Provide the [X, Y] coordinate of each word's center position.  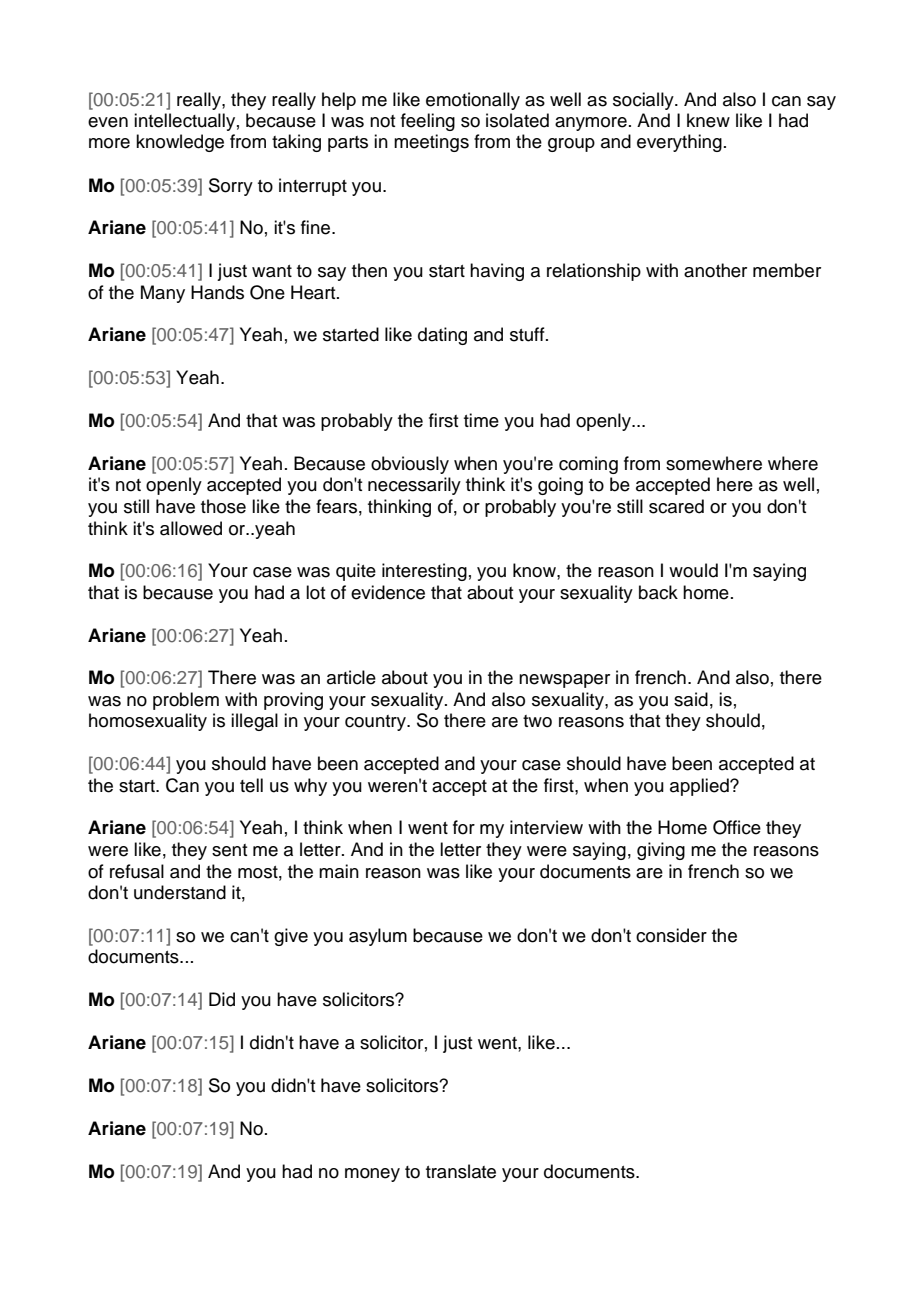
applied [700, 787]
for [464, 827]
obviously [410, 465]
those [223, 506]
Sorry [231, 187]
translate [461, 1171]
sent [229, 850]
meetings [431, 143]
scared [676, 506]
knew [708, 120]
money [372, 1175]
